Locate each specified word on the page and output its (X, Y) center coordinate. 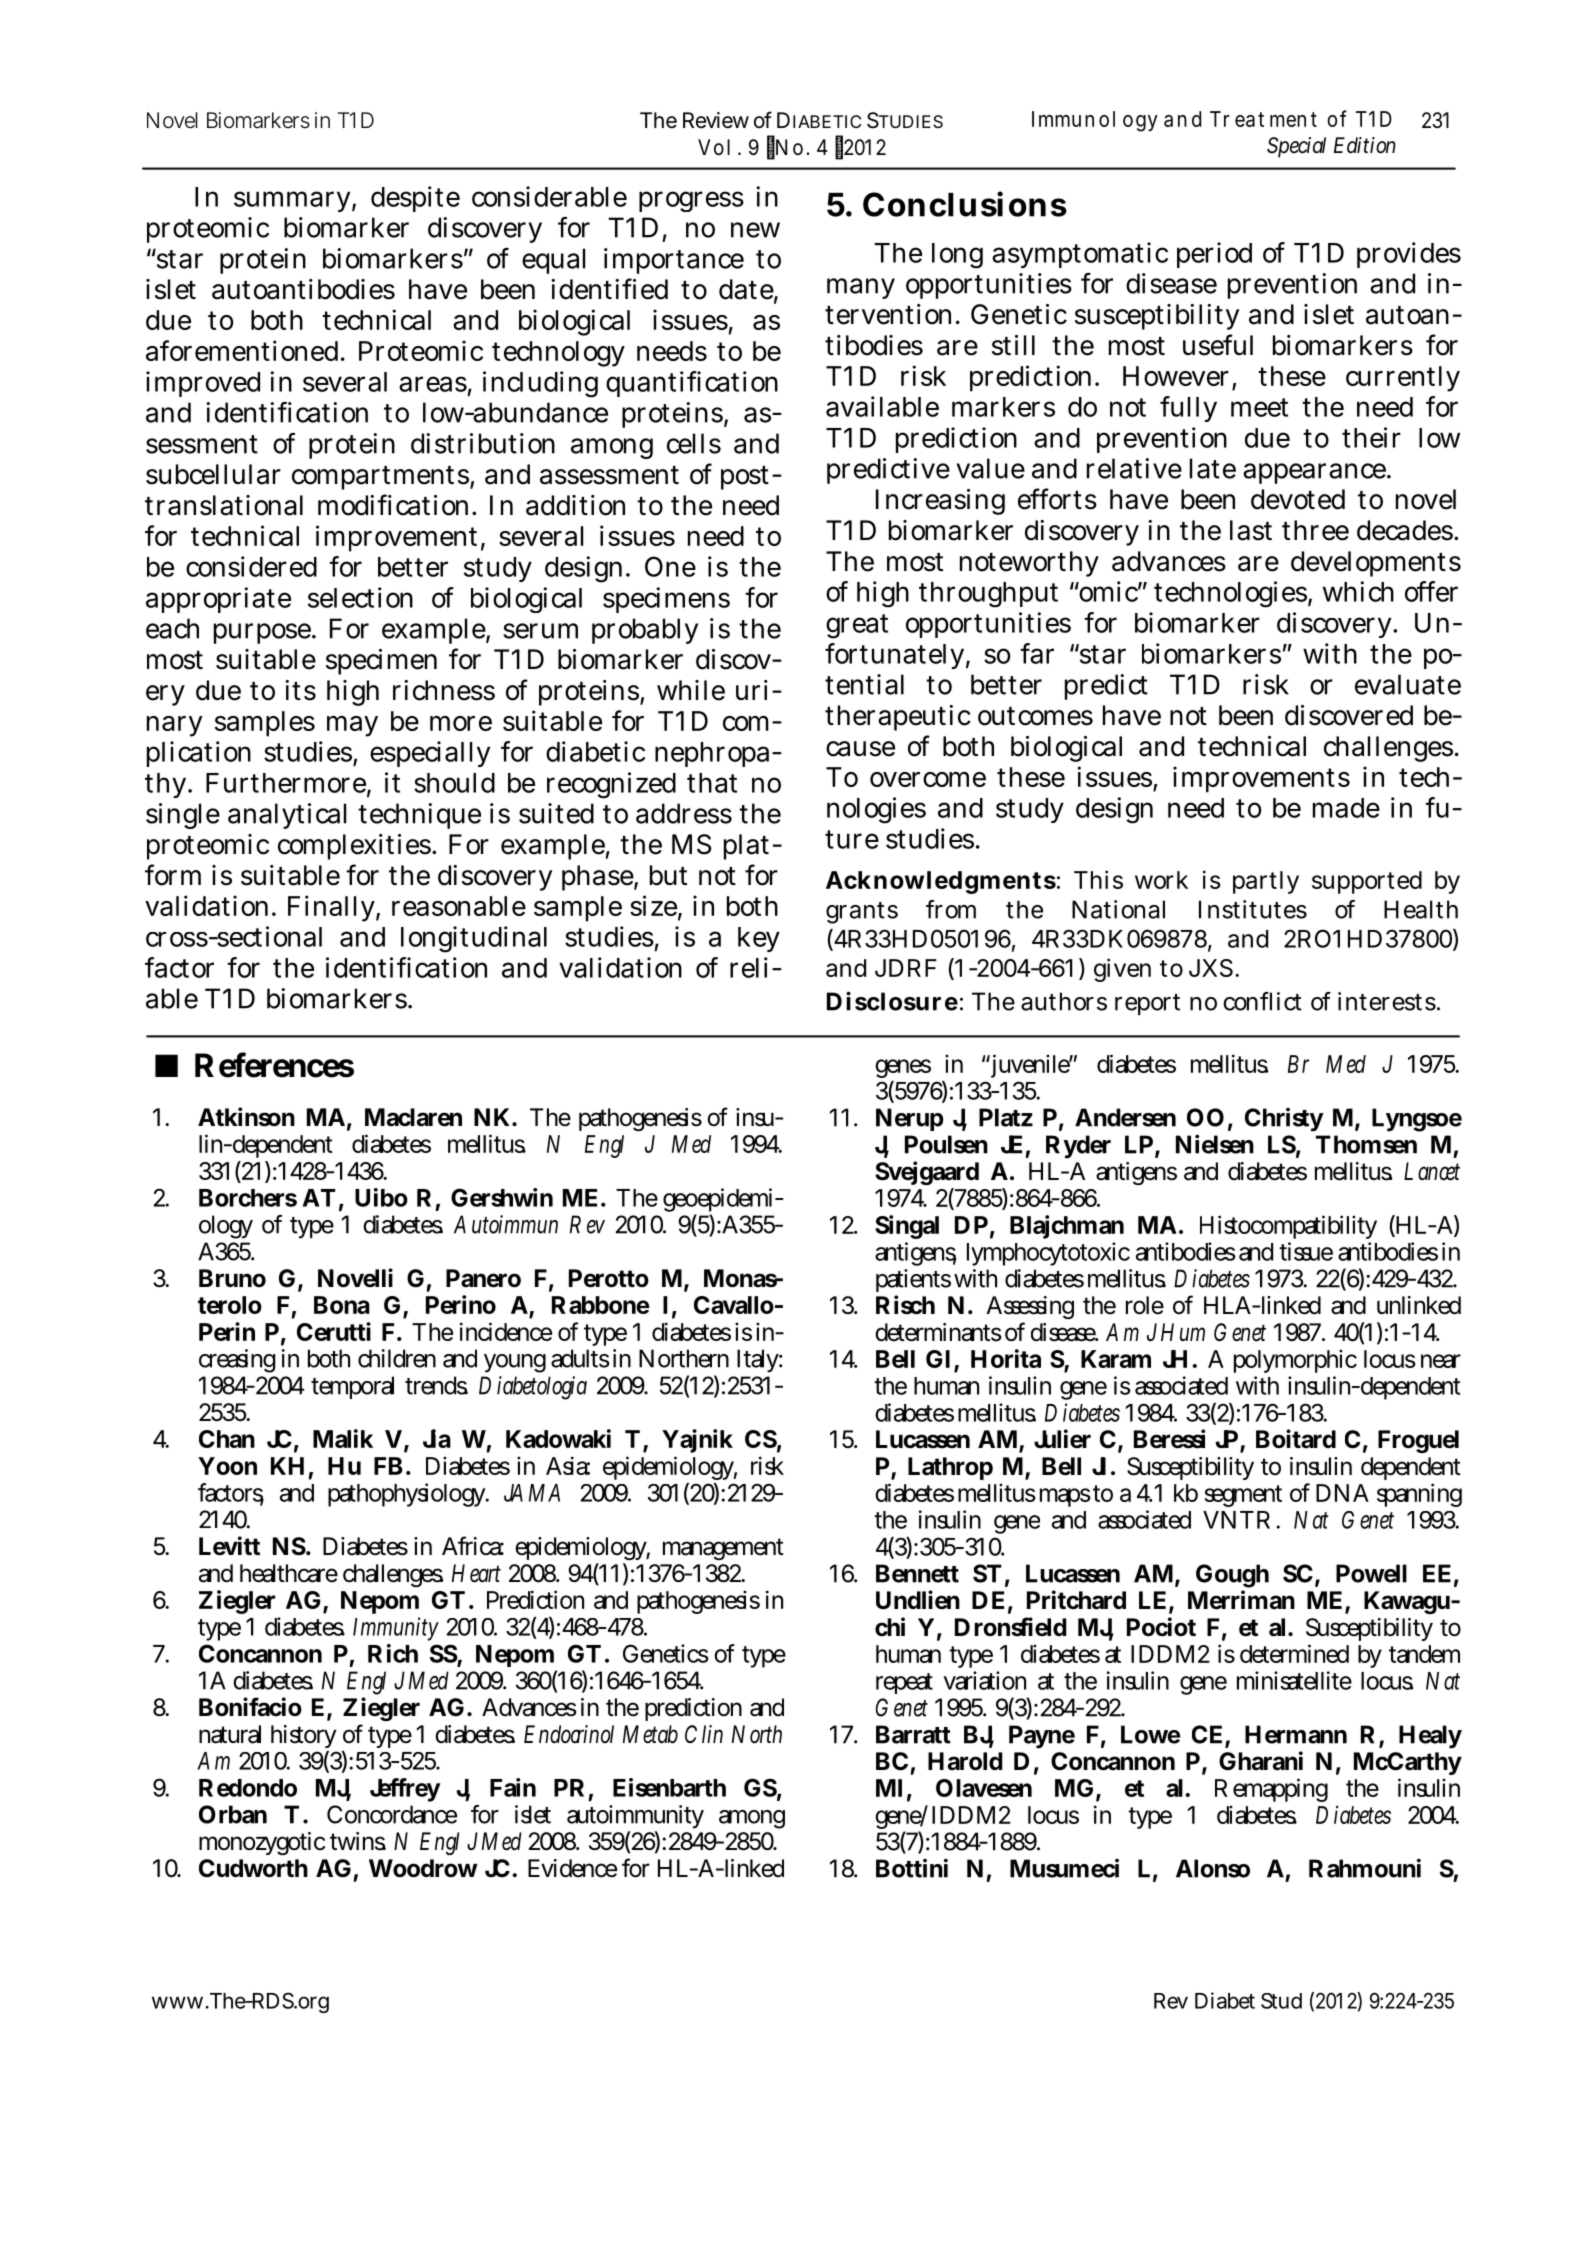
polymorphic (1295, 1361)
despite (415, 199)
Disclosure (892, 1001)
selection (360, 597)
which (1358, 591)
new (755, 230)
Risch (905, 1305)
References (274, 1065)
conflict (1262, 1001)
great (857, 626)
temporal (352, 1387)
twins (358, 1841)
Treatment (1263, 119)
